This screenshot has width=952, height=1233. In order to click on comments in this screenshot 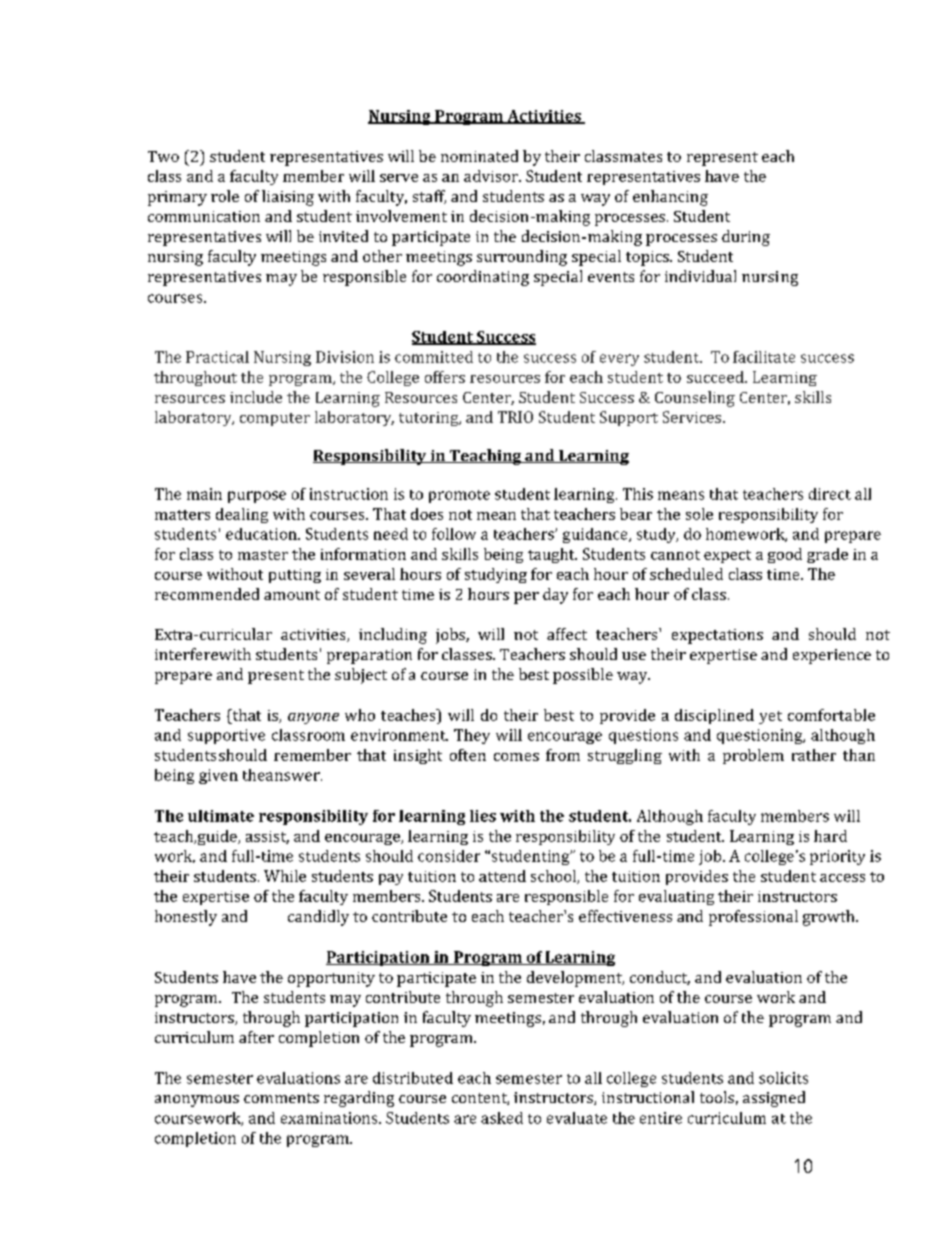, I will do `click(281, 1098)`.
